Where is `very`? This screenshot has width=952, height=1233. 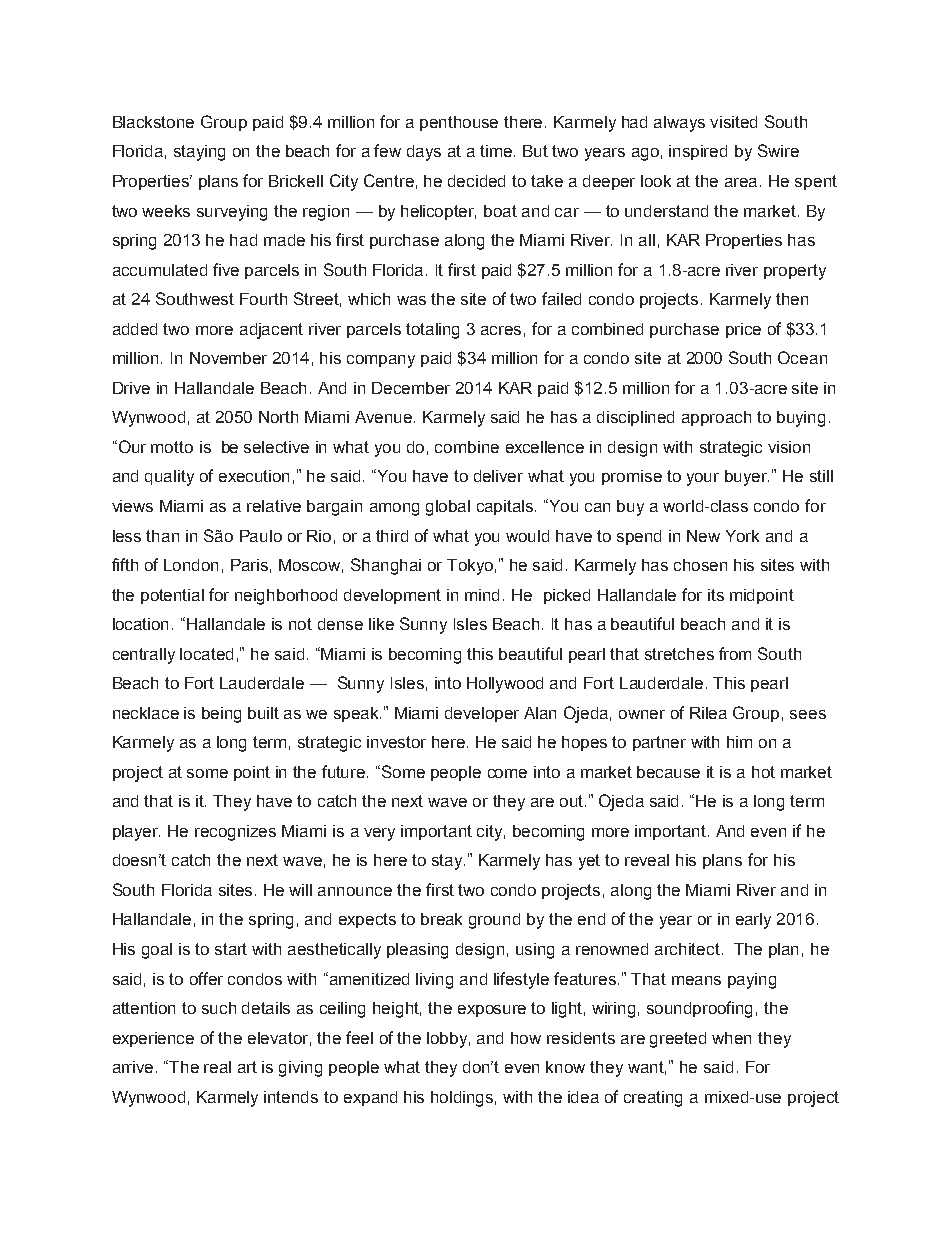 very is located at coordinates (379, 834).
